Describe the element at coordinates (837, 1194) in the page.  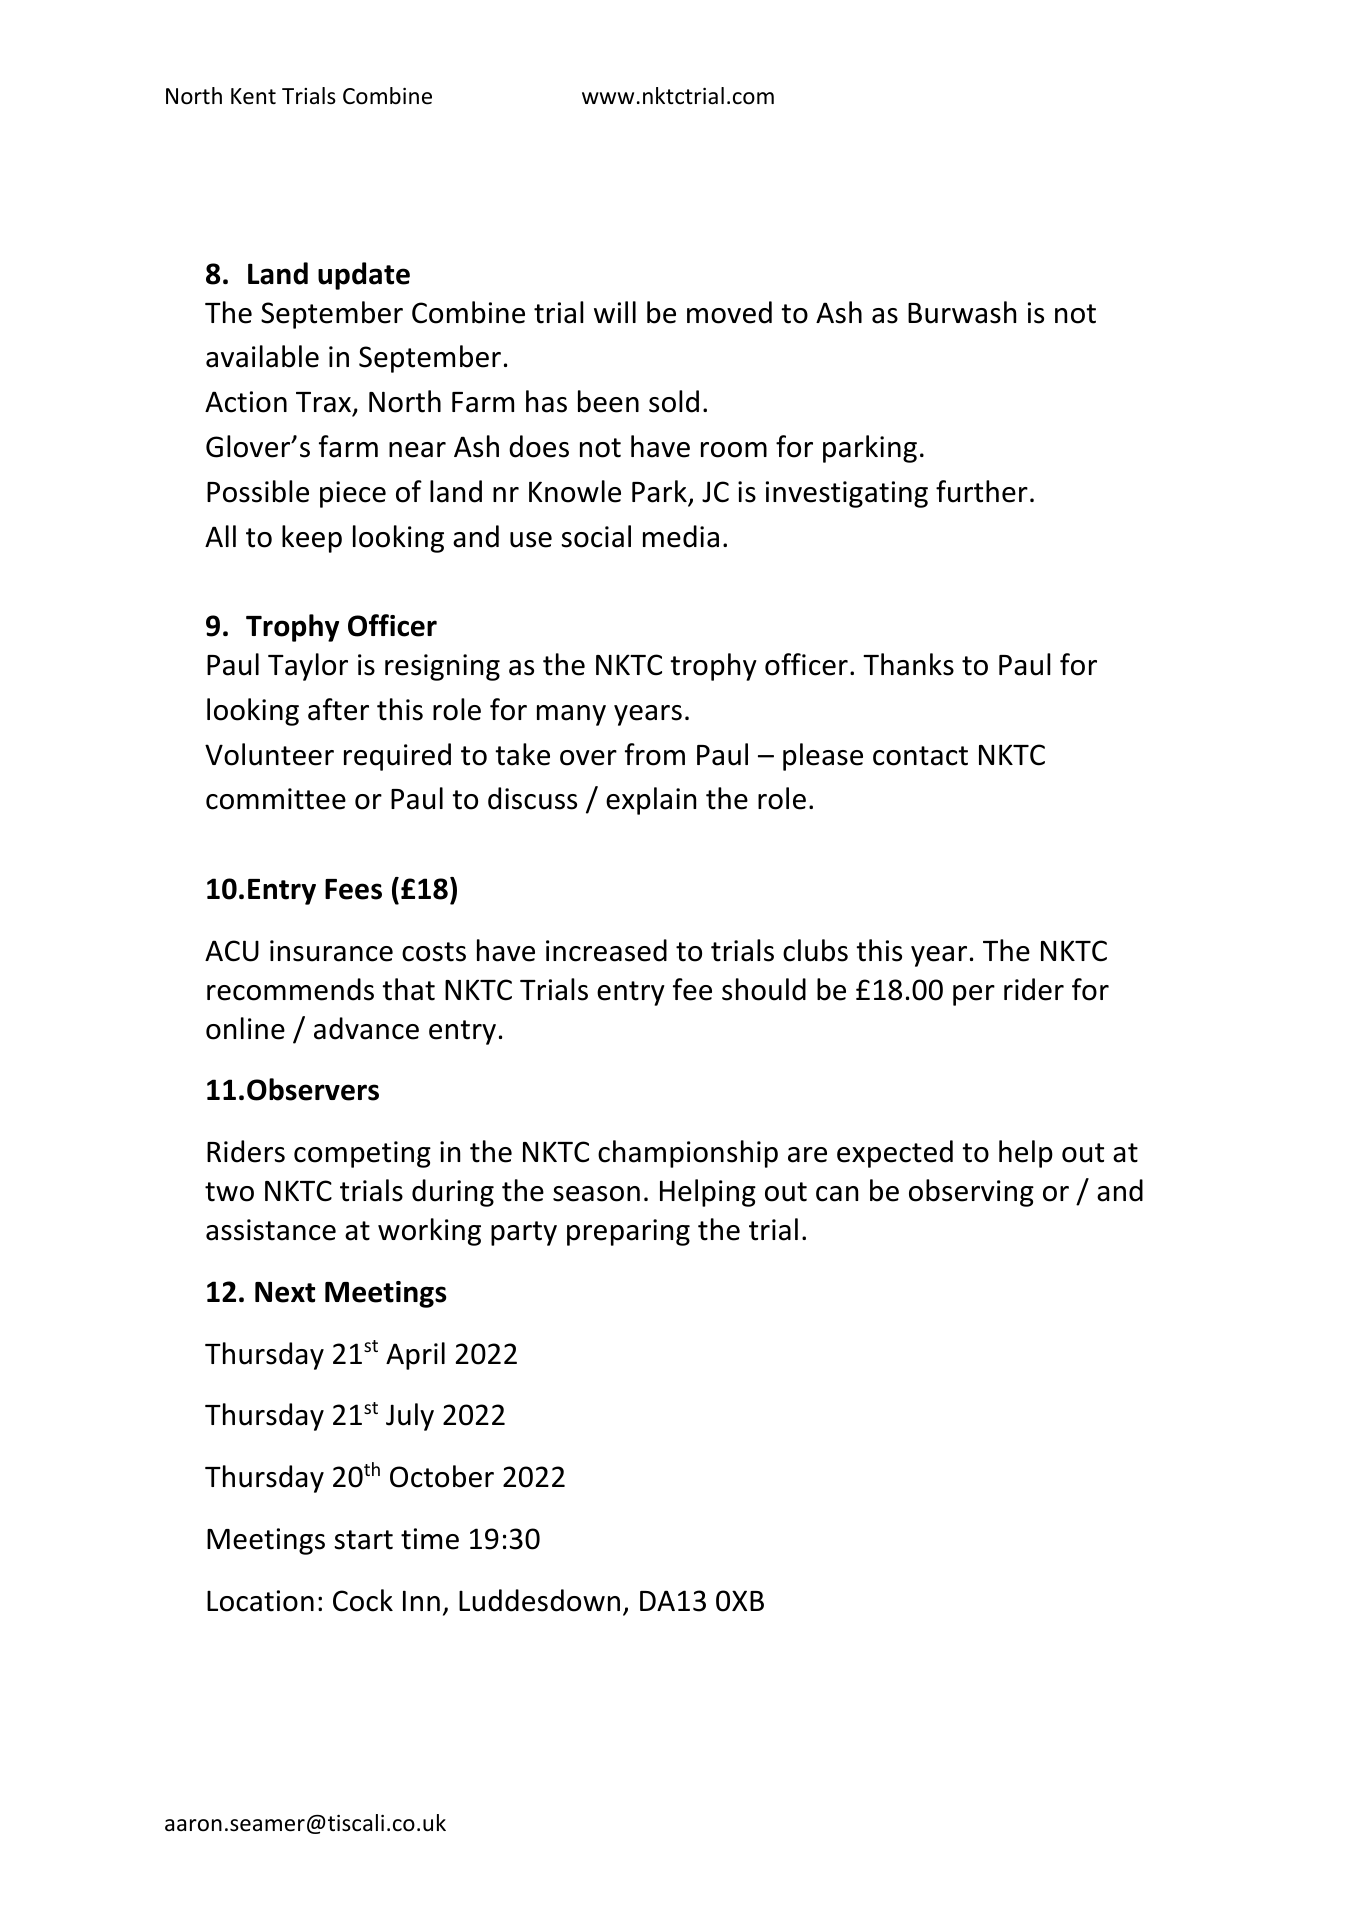
I see `can` at that location.
